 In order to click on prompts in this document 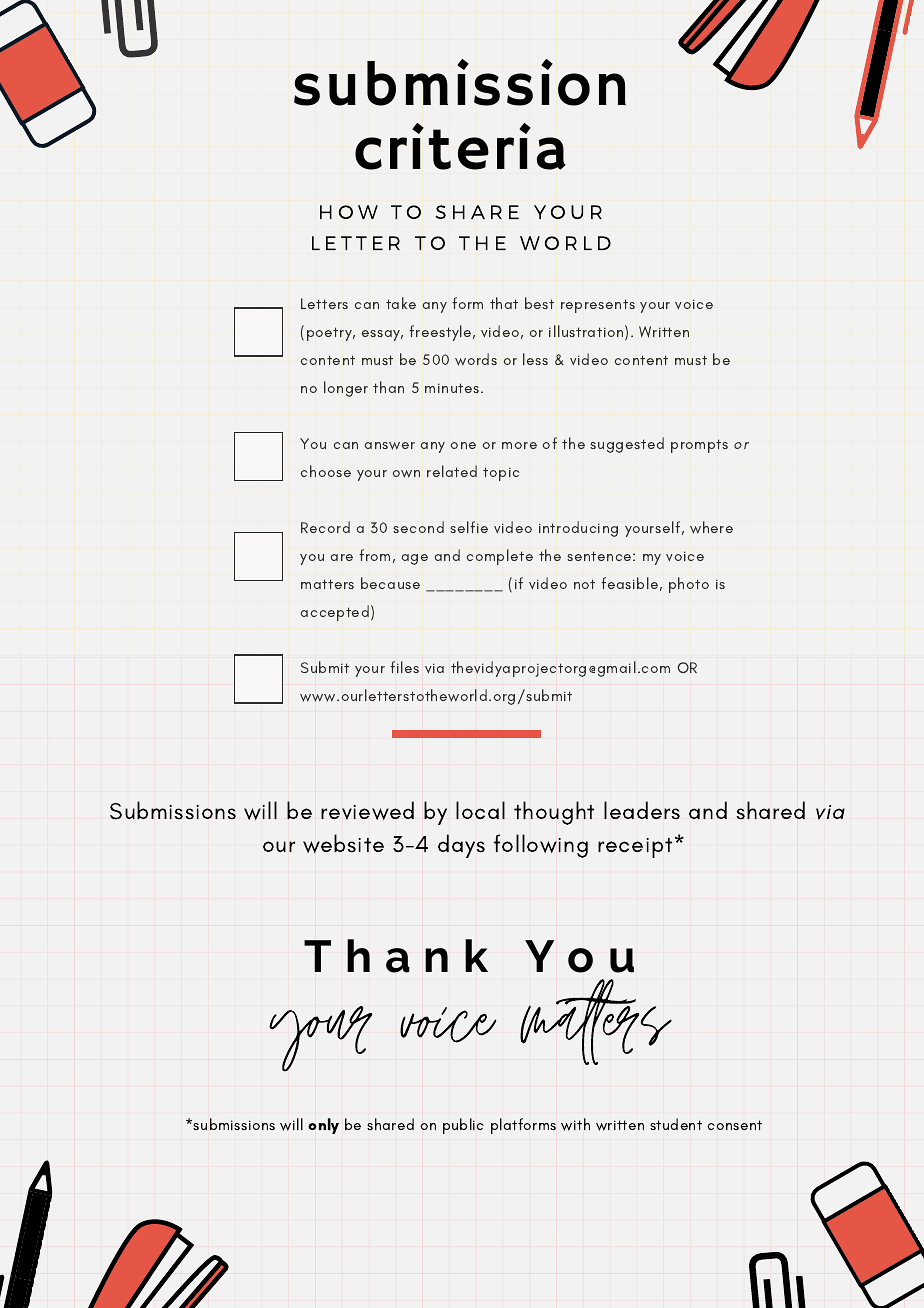, I will do `click(699, 446)`.
